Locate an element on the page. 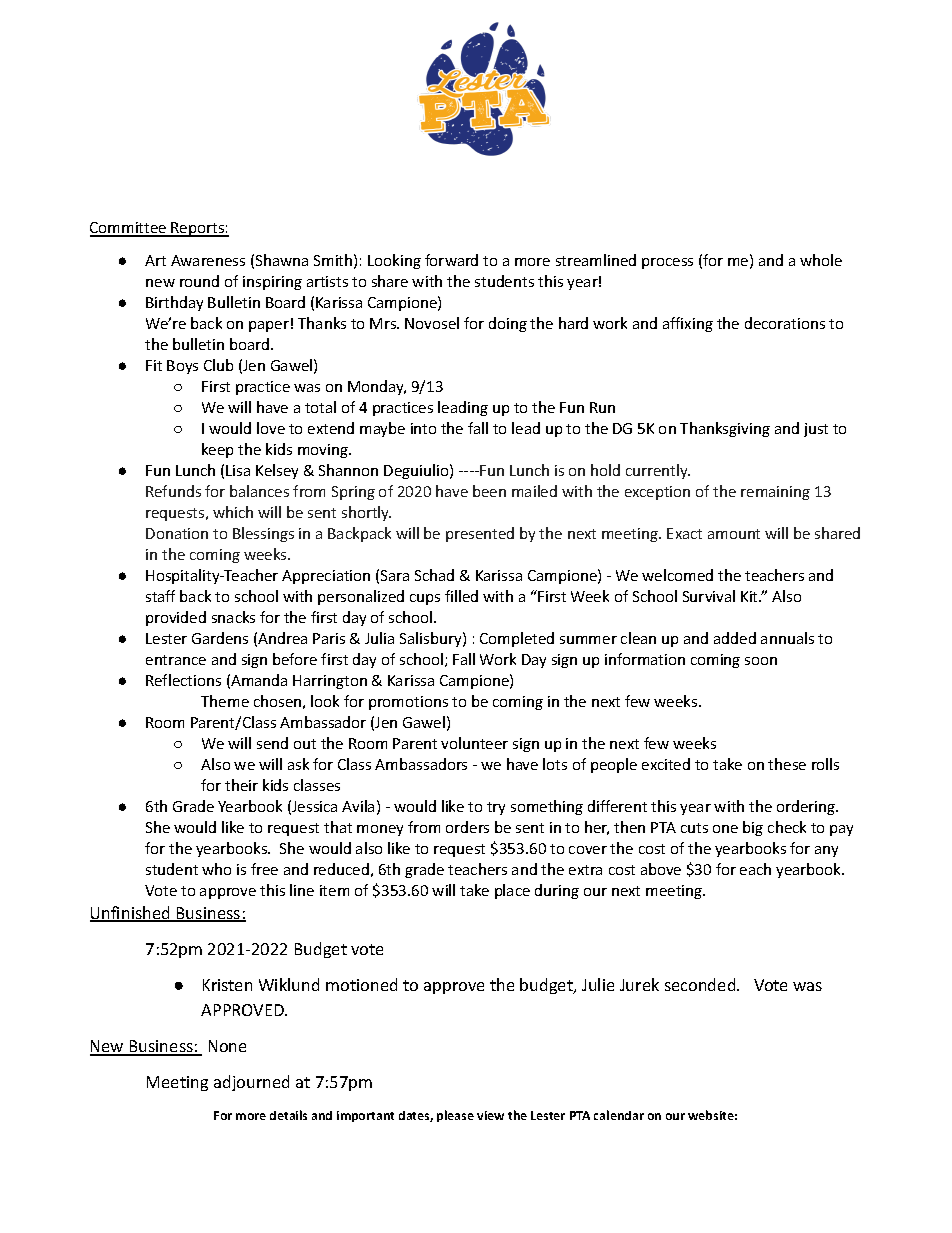 The image size is (952, 1233). Donation is located at coordinates (177, 533).
